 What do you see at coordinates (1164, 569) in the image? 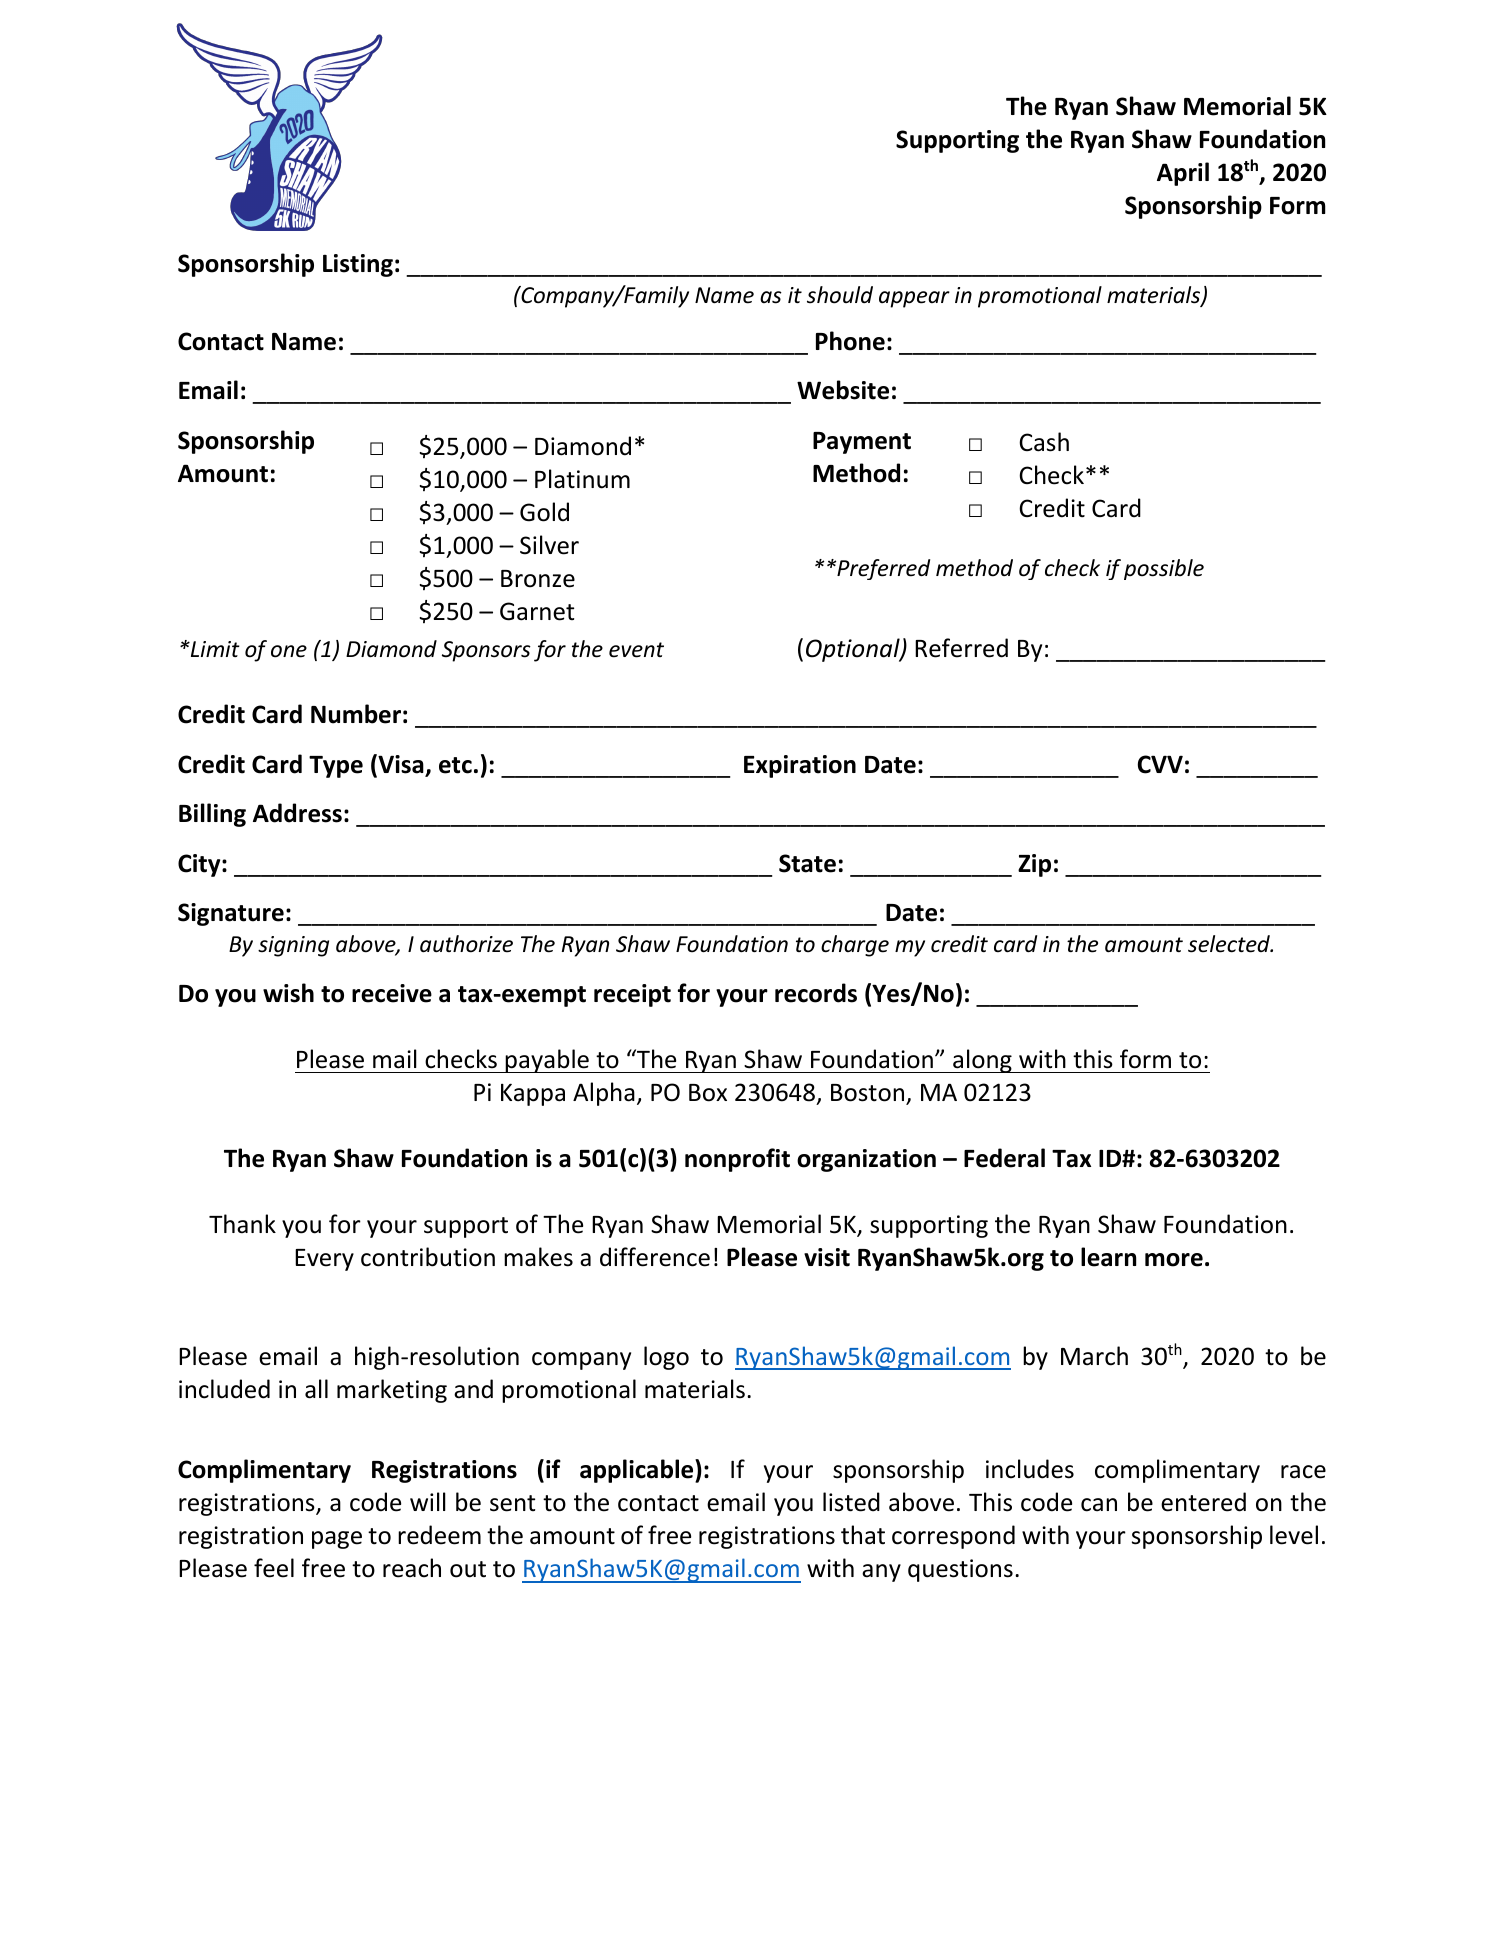
I see `possible` at bounding box center [1164, 569].
